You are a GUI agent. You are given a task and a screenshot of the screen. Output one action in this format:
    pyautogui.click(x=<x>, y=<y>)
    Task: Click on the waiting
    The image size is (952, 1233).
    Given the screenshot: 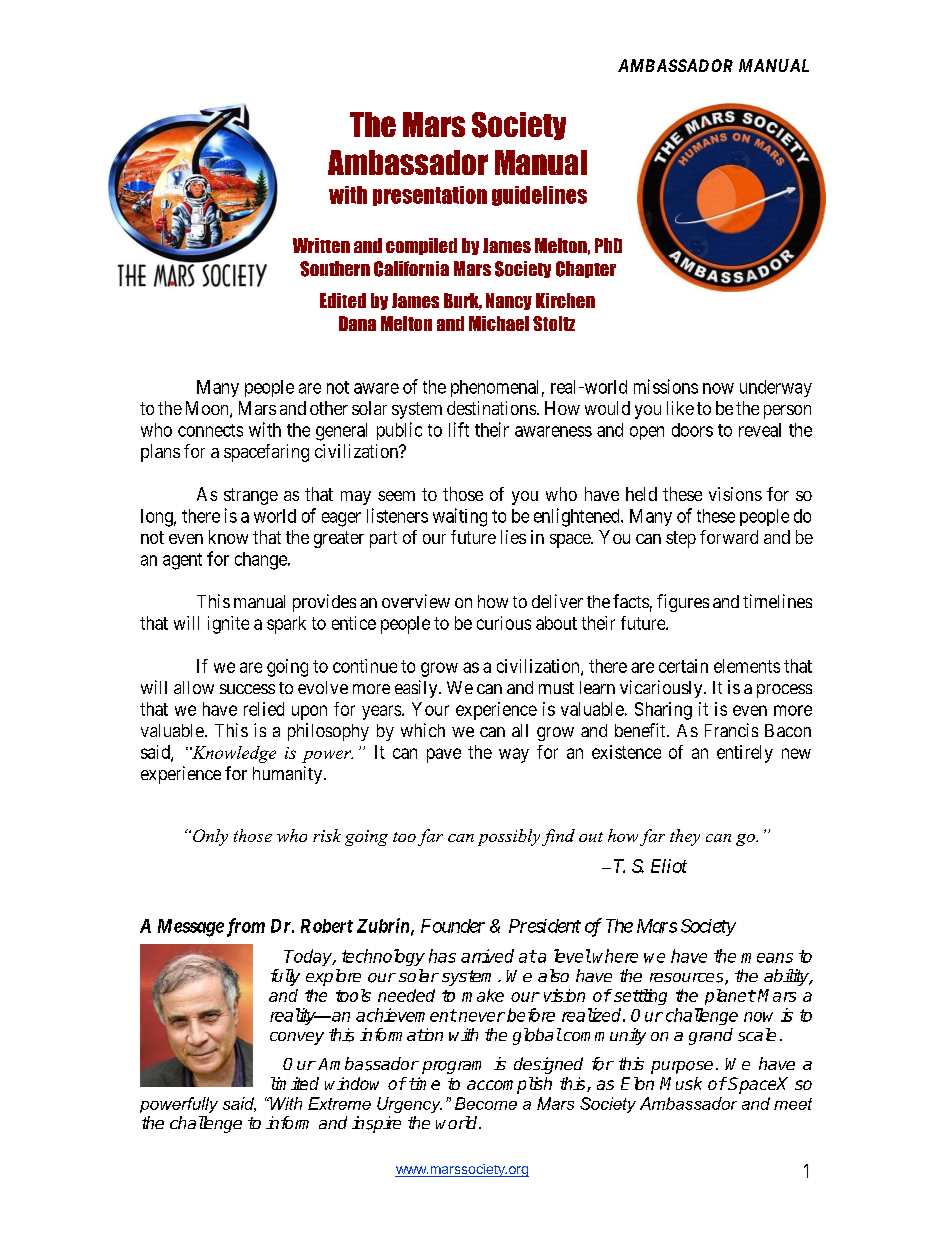 What is the action you would take?
    pyautogui.click(x=460, y=517)
